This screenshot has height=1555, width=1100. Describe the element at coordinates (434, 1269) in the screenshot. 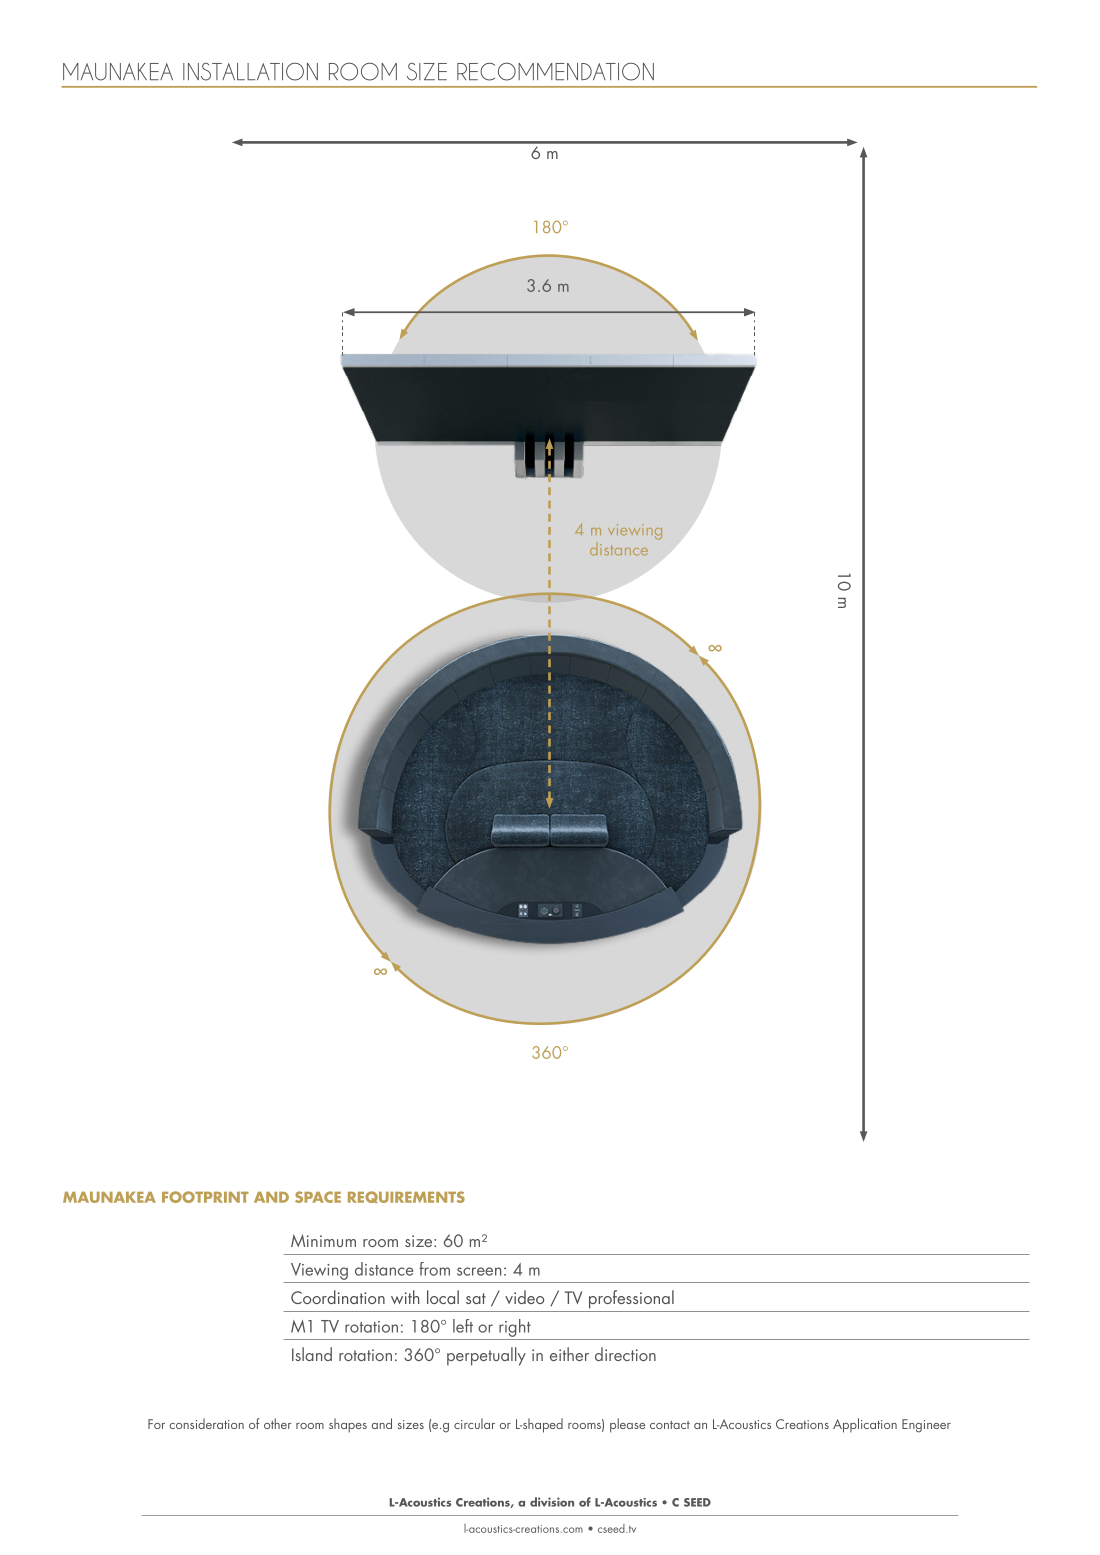

I see `from` at that location.
